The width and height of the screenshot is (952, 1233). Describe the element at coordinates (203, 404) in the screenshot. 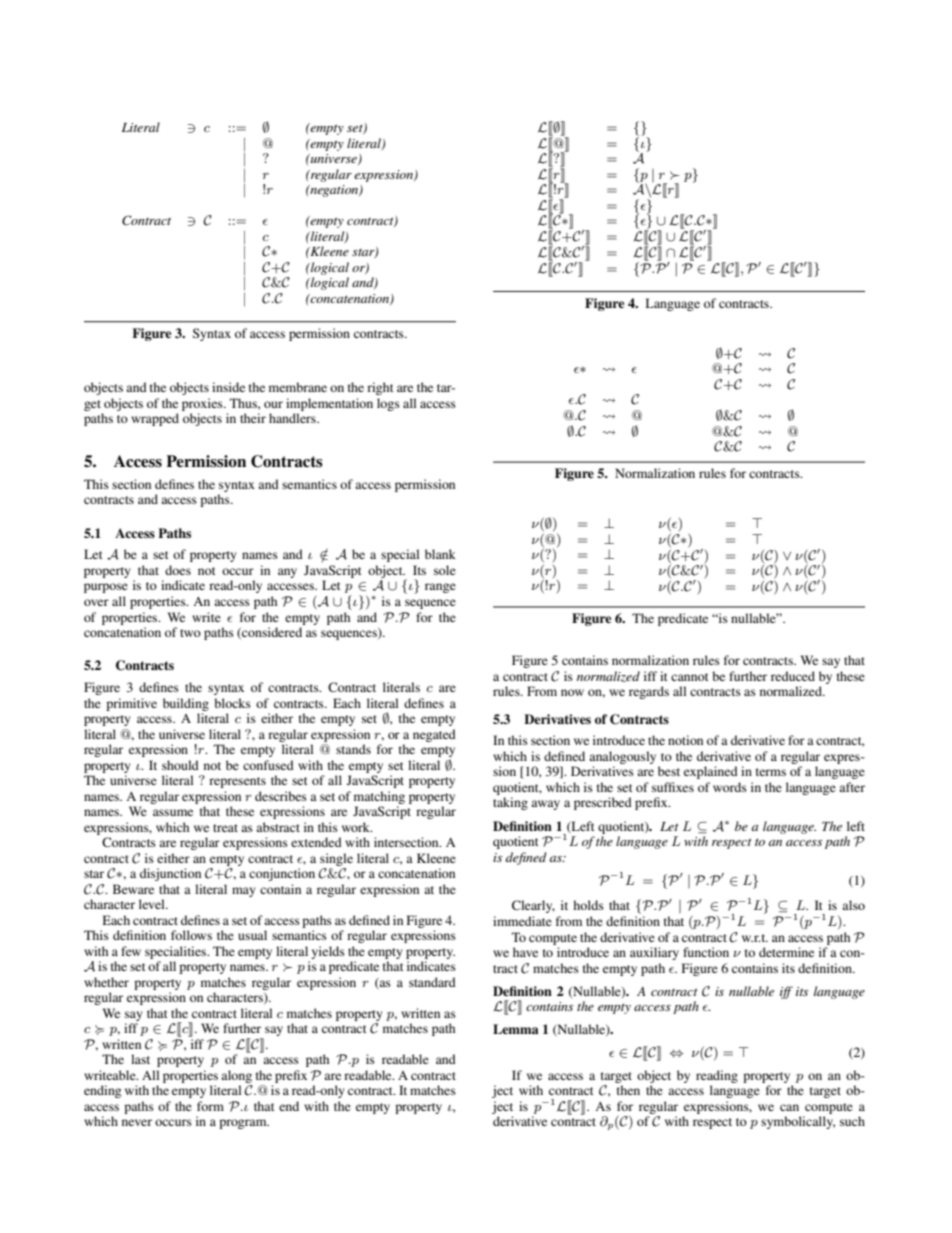

I see `proxies` at that location.
